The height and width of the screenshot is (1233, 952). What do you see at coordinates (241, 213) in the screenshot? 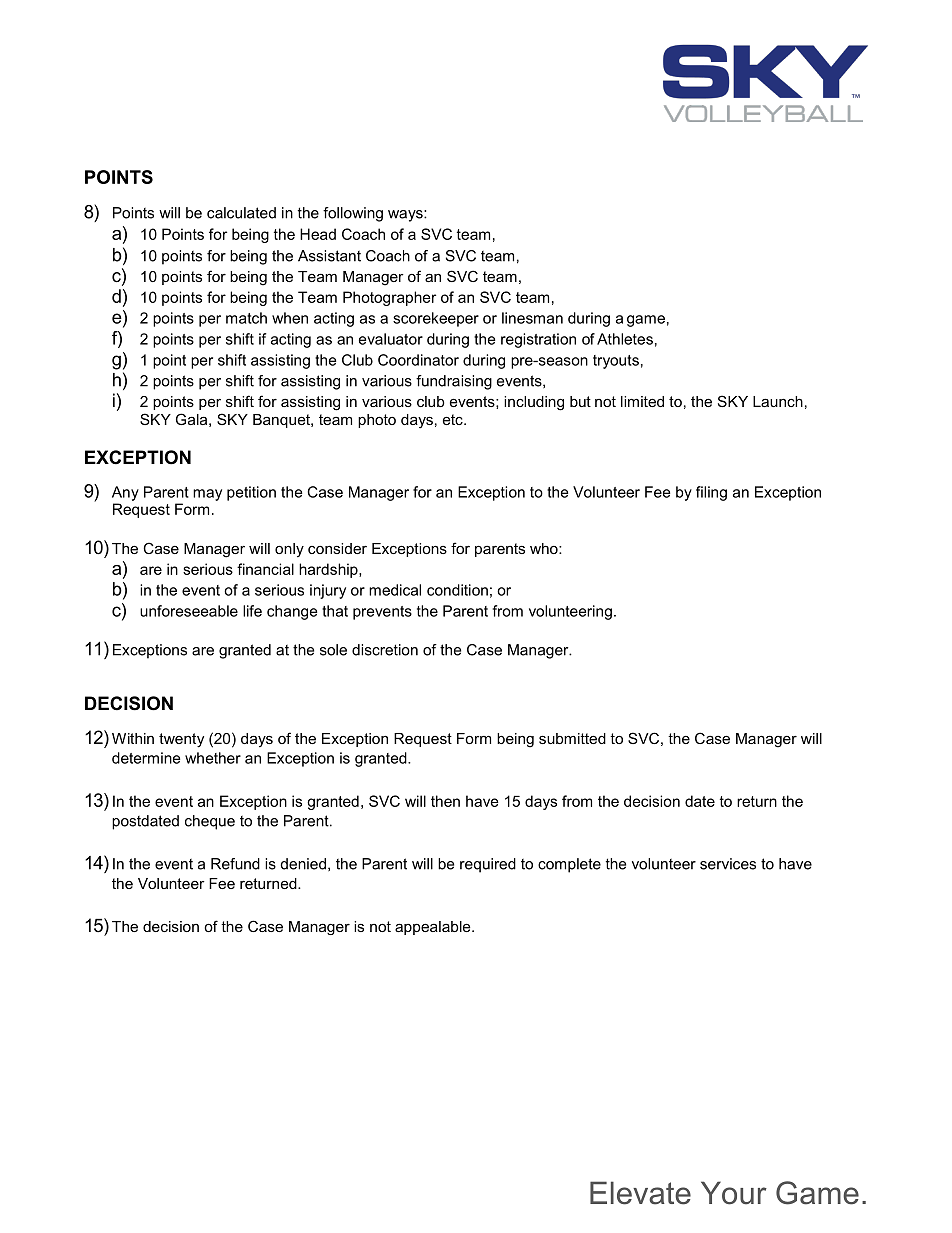
I see `calculated` at bounding box center [241, 213].
